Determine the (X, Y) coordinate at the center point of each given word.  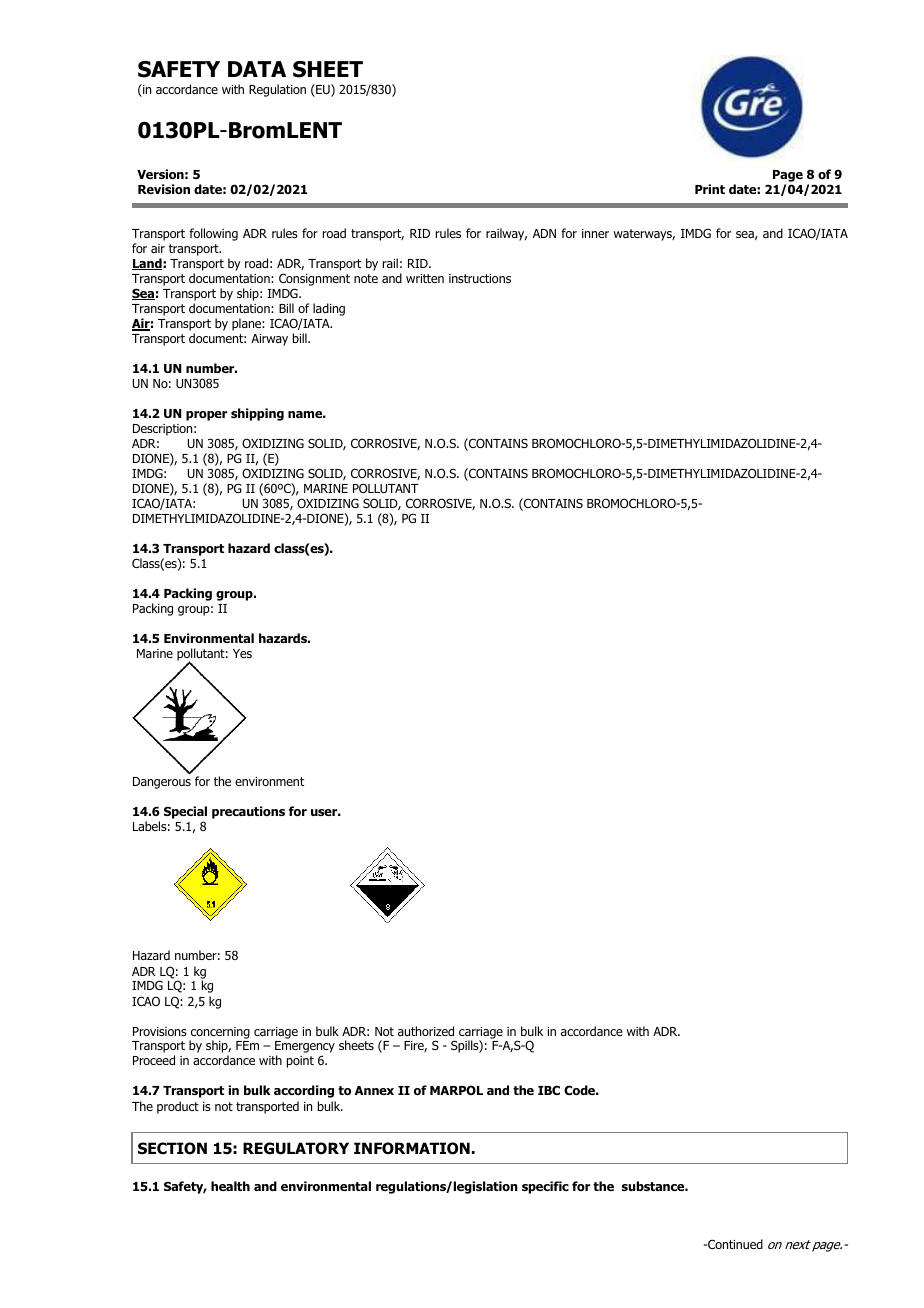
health (230, 1186)
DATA (257, 69)
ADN (544, 233)
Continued (734, 1244)
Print (710, 189)
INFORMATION (412, 1148)
